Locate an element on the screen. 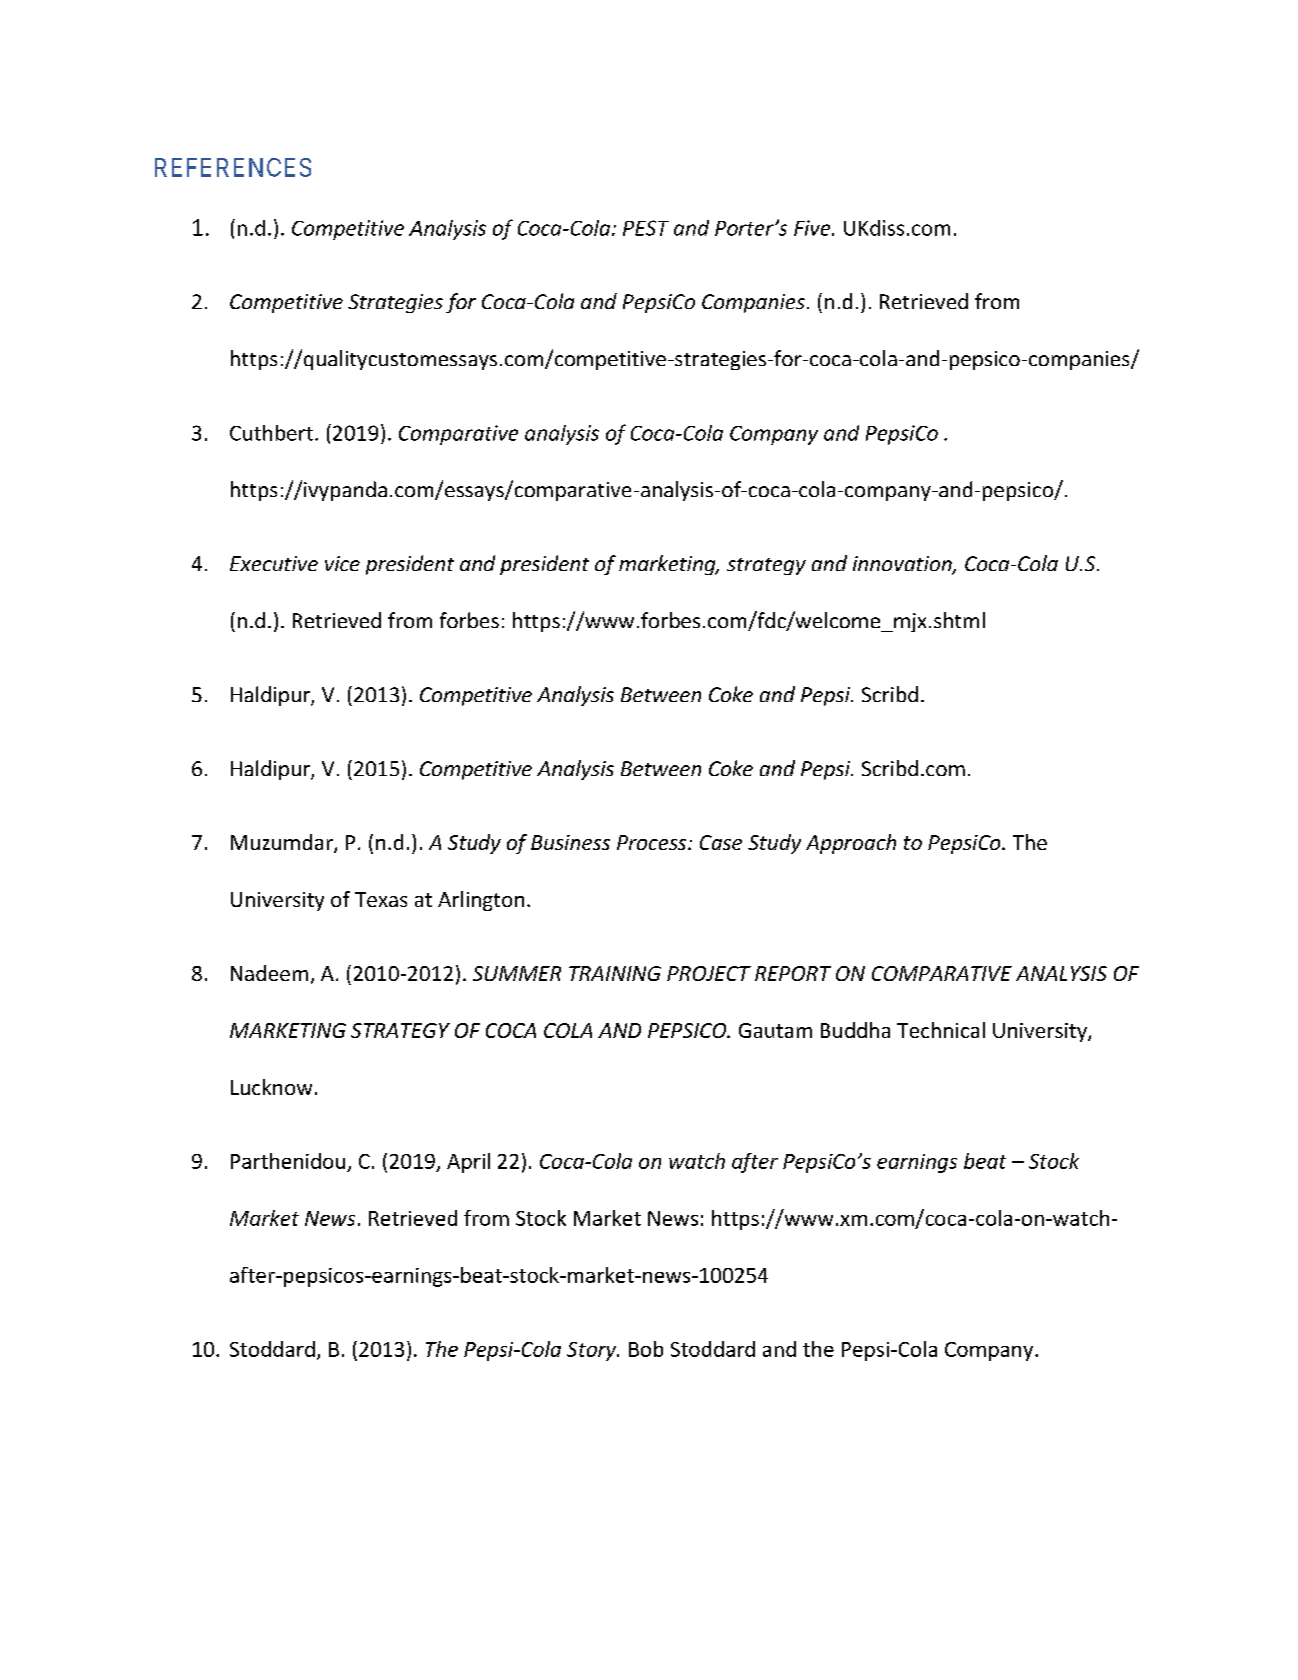  Texas is located at coordinates (381, 899).
